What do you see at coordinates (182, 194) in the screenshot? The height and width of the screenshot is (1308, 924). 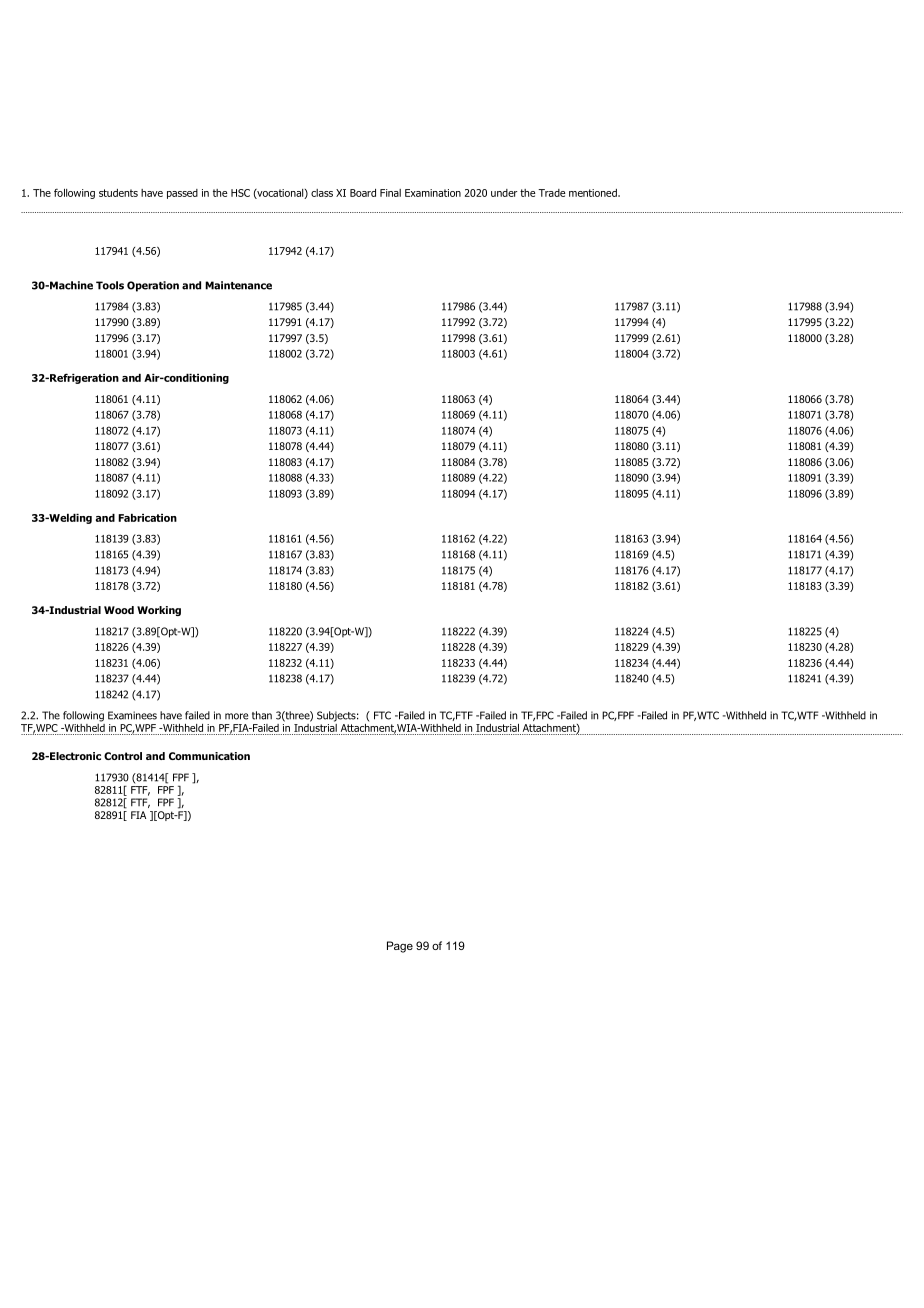 I see `passed` at bounding box center [182, 194].
